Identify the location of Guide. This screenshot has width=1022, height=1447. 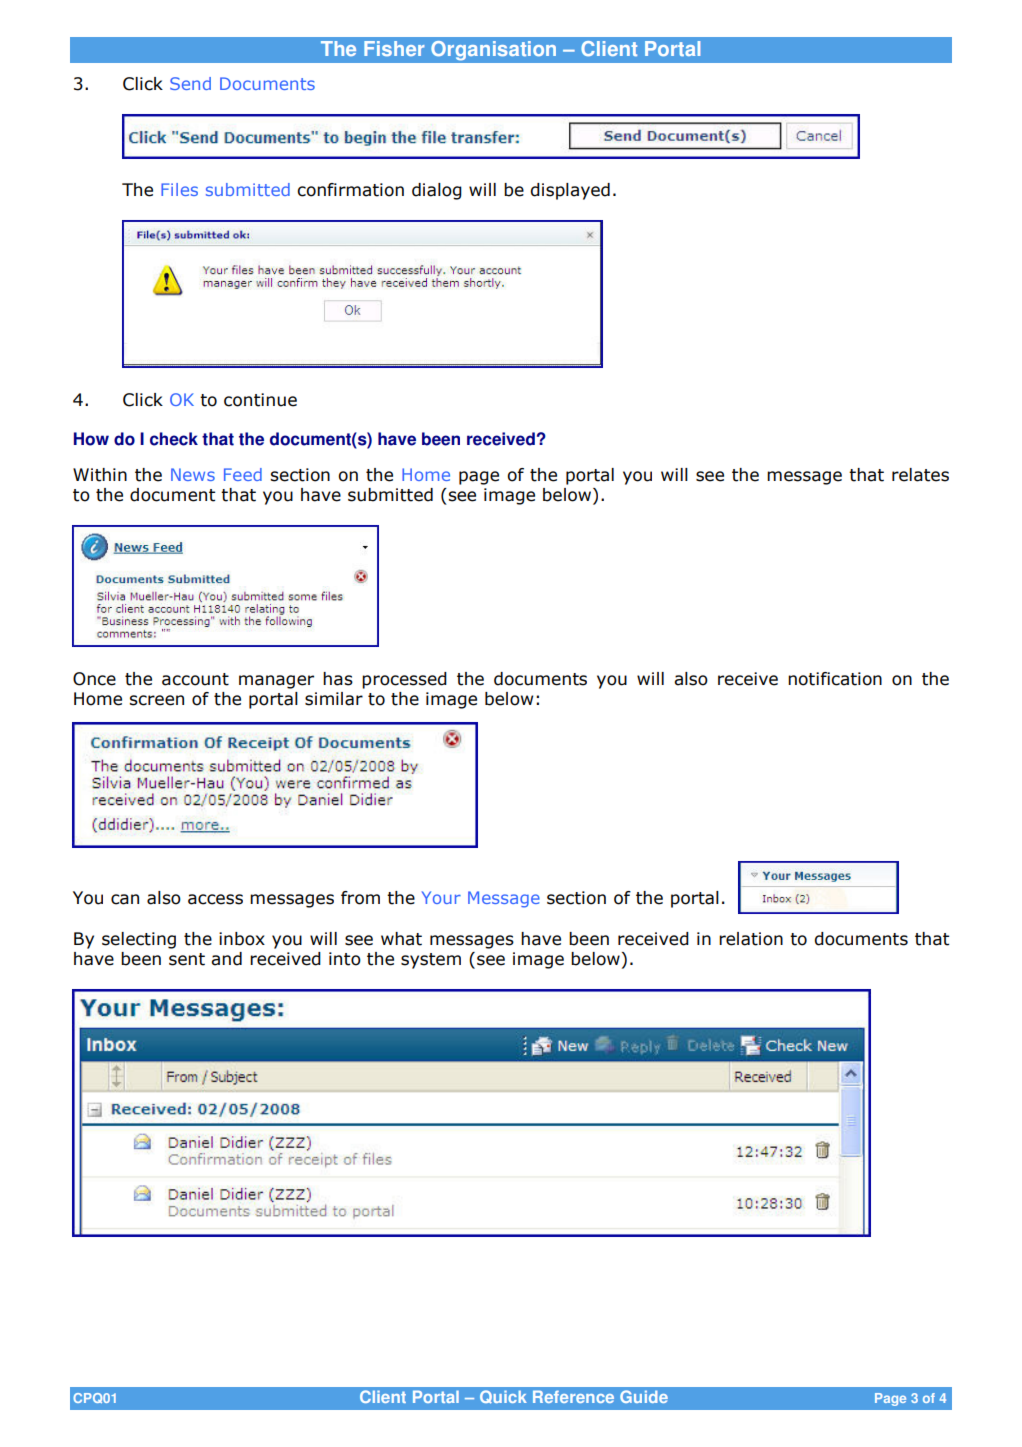
(644, 1396).
